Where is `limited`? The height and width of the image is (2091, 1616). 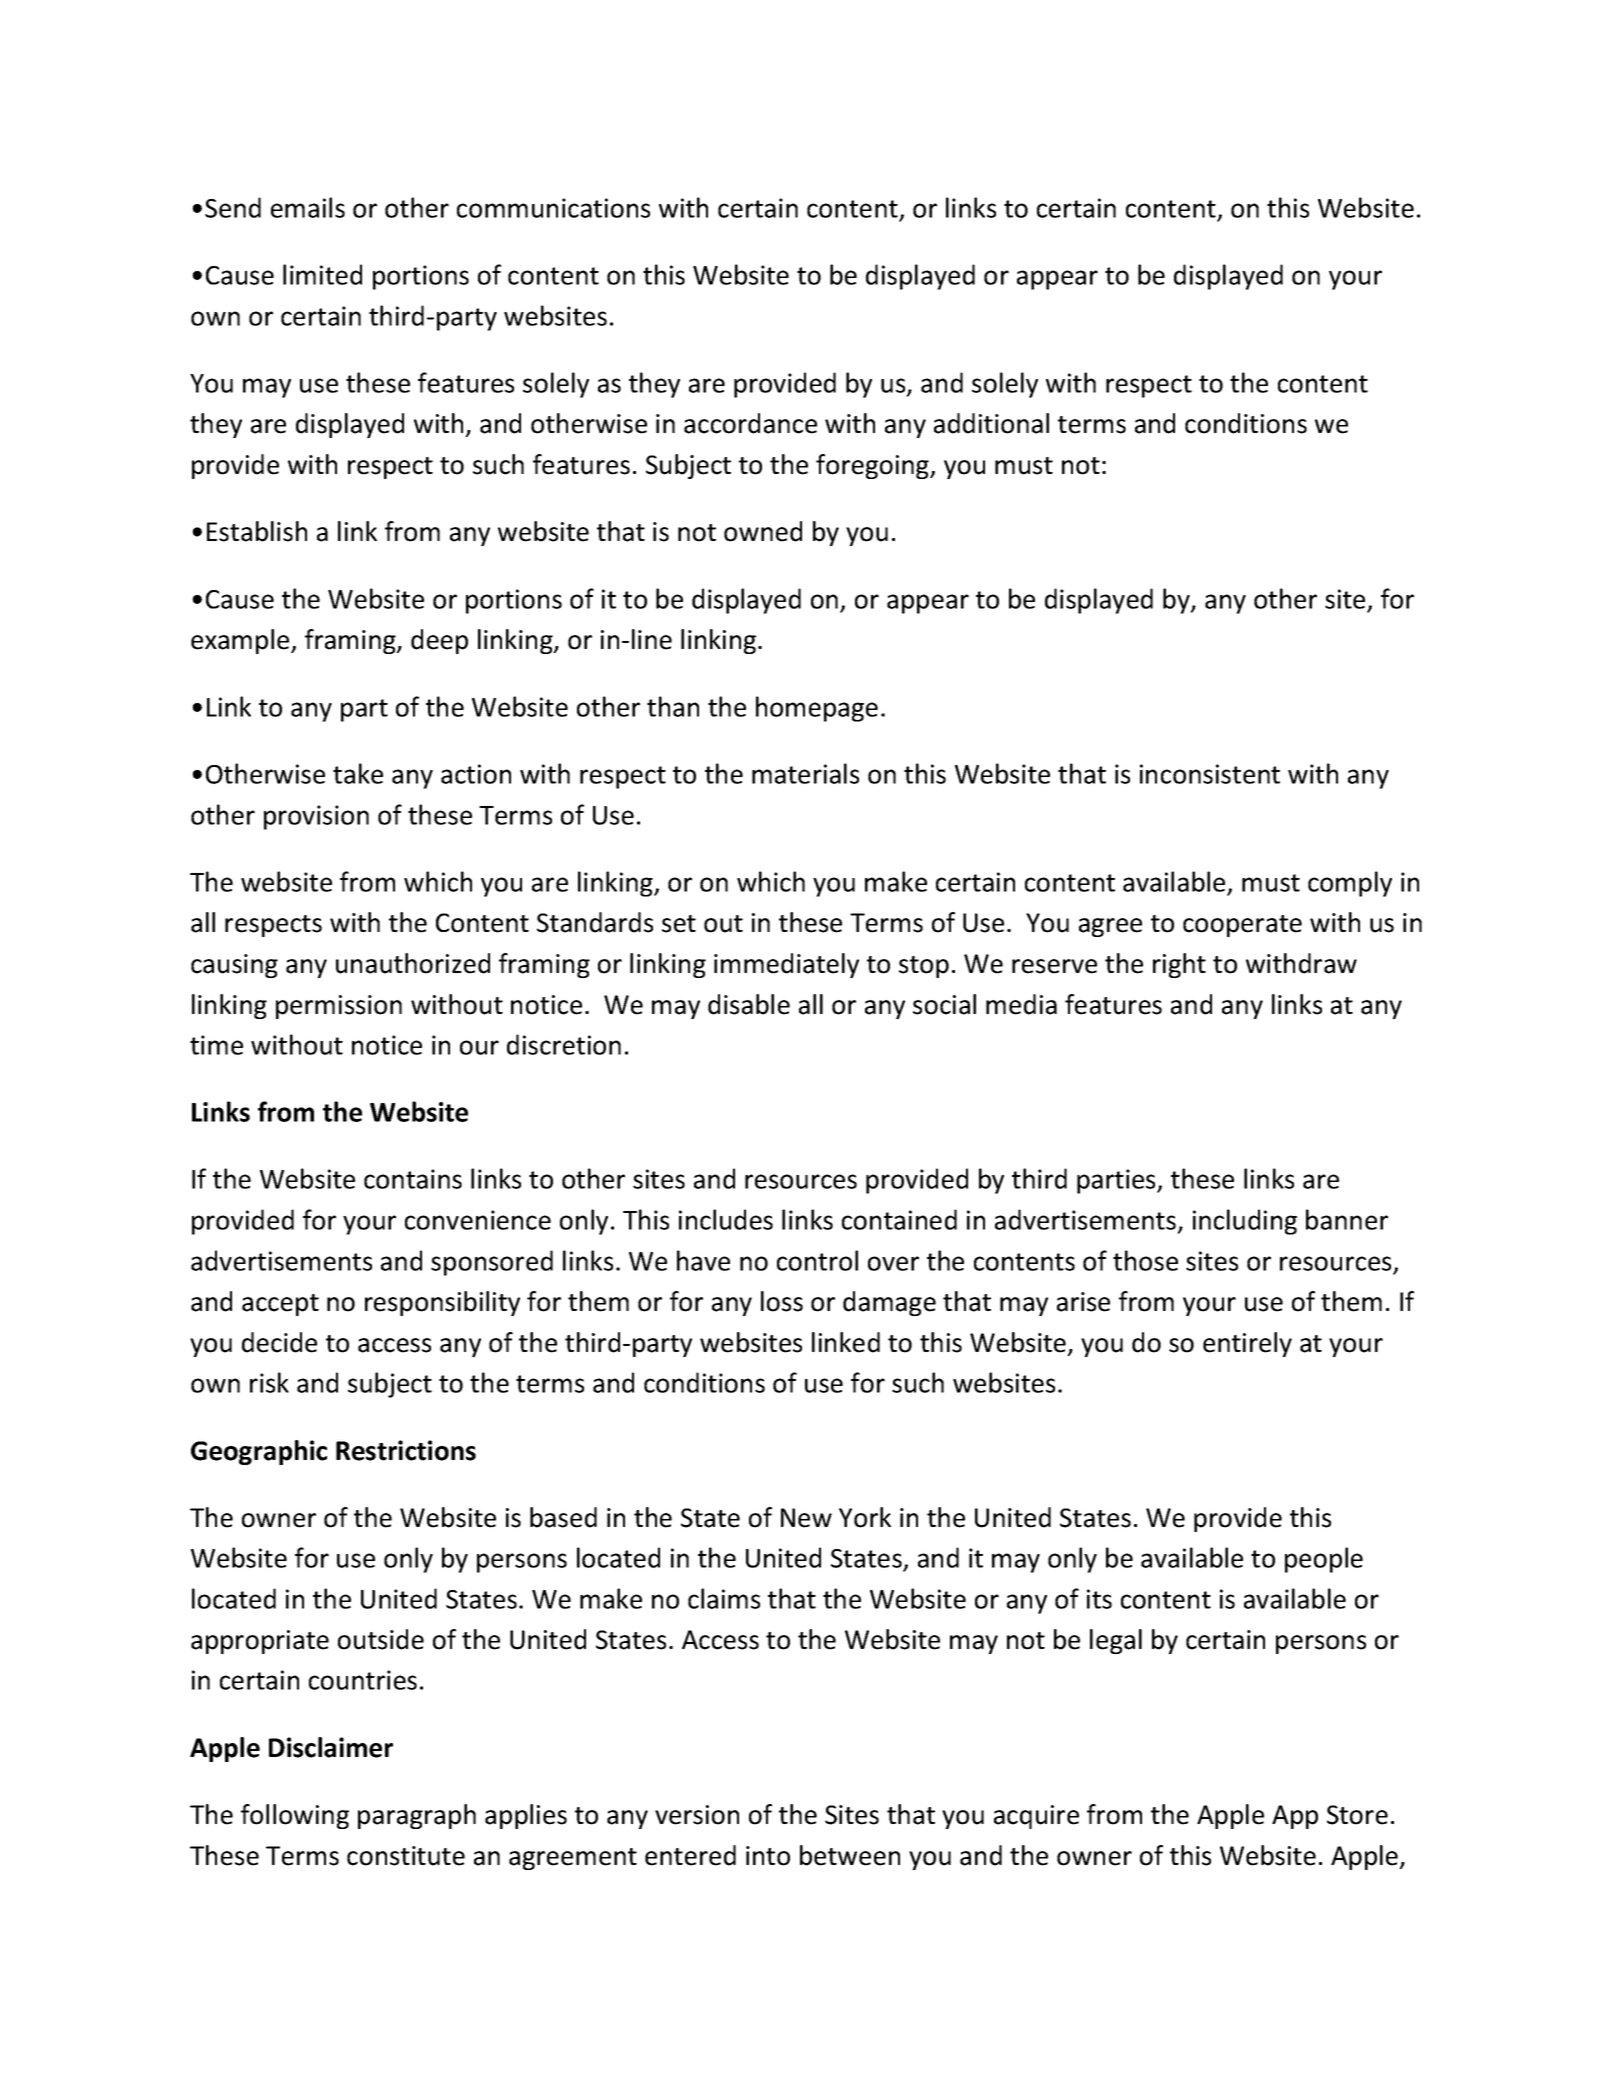
limited is located at coordinates (322, 274).
